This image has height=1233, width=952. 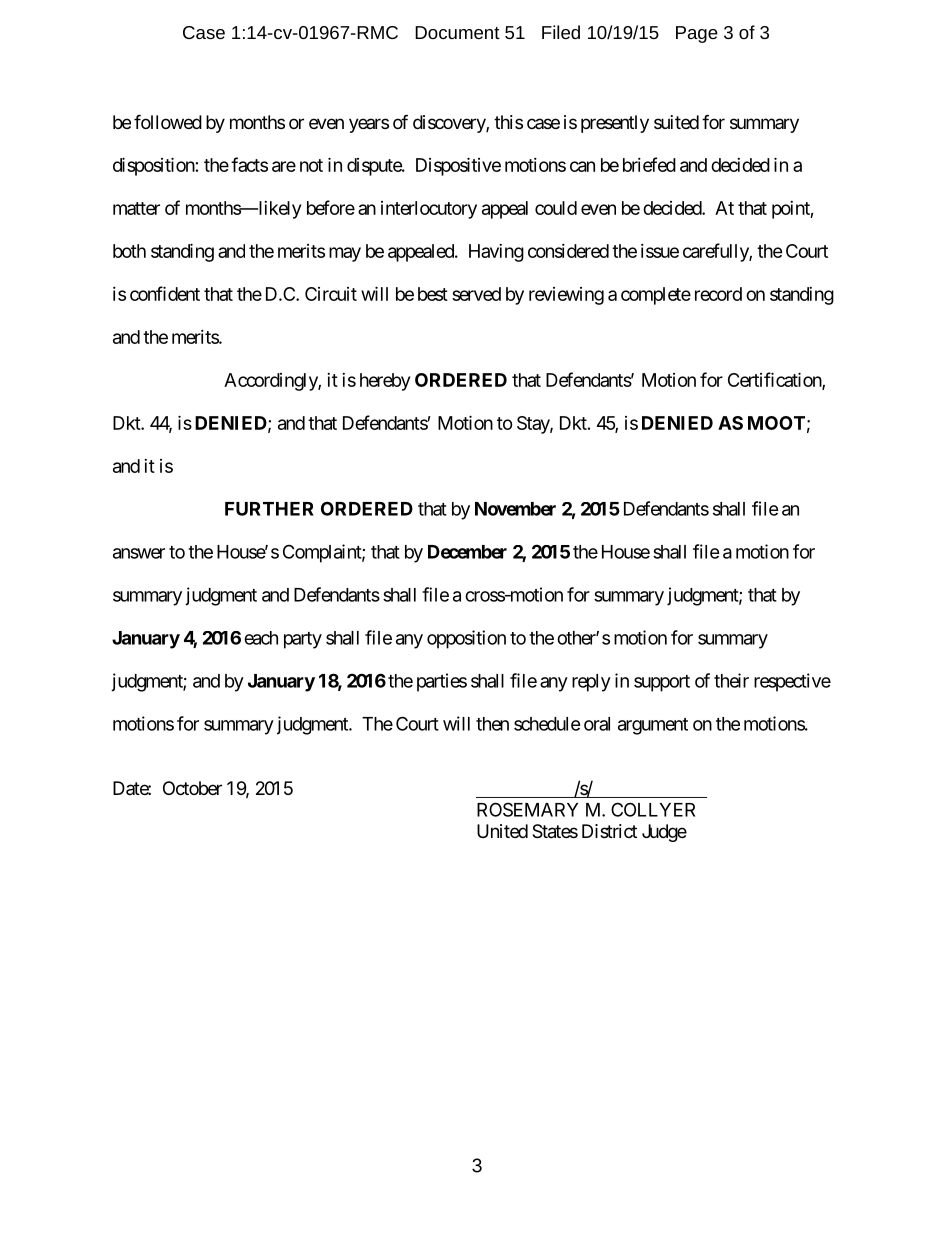 What do you see at coordinates (139, 553) in the image?
I see `answer` at bounding box center [139, 553].
